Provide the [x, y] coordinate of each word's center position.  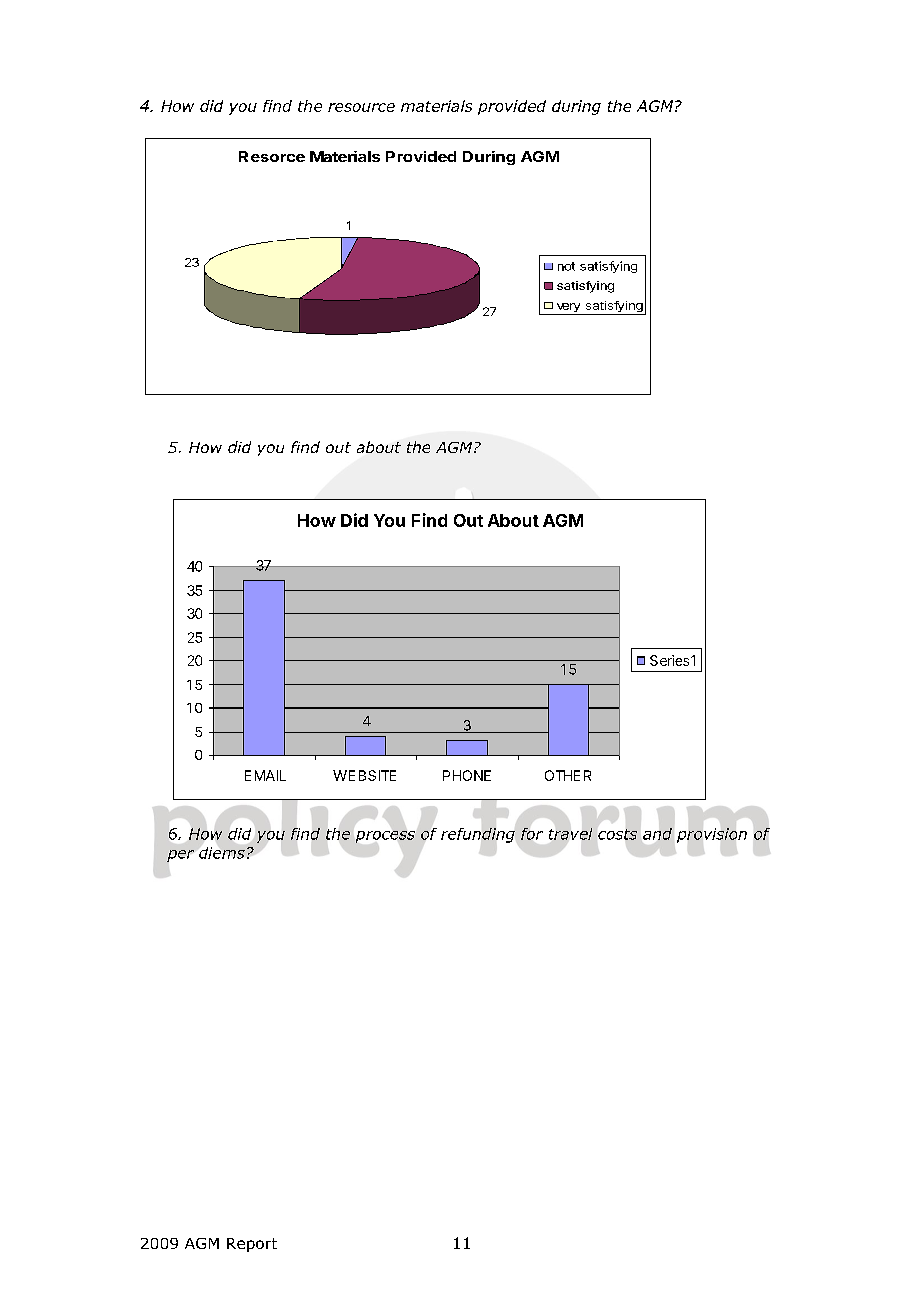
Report [252, 1245]
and [657, 834]
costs [617, 834]
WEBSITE [364, 775]
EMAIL [265, 775]
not [566, 266]
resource [361, 107]
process [385, 837]
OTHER [568, 775]
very [568, 309]
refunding [478, 835]
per [180, 856]
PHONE [467, 775]
